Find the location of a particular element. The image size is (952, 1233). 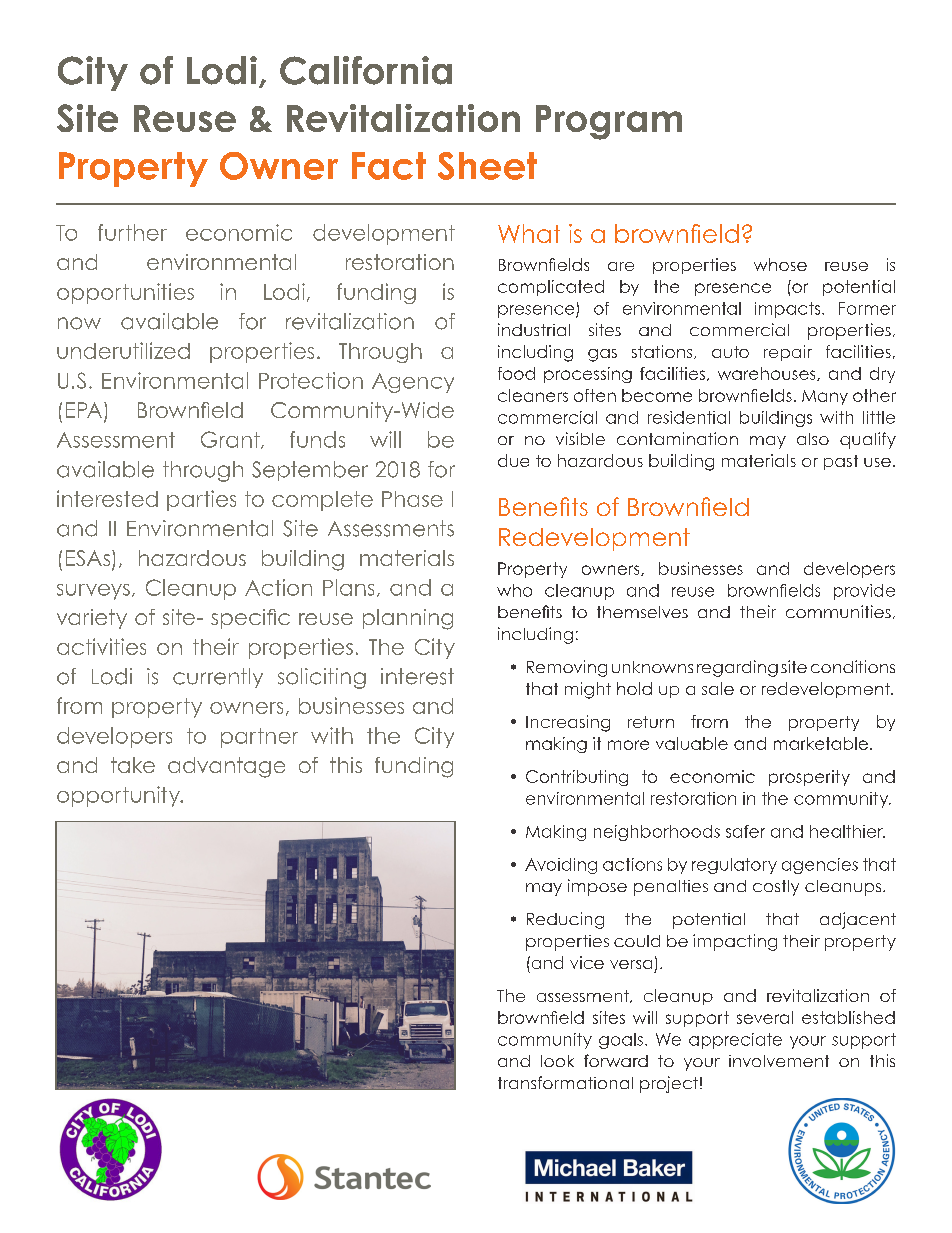

advantage is located at coordinates (226, 767).
